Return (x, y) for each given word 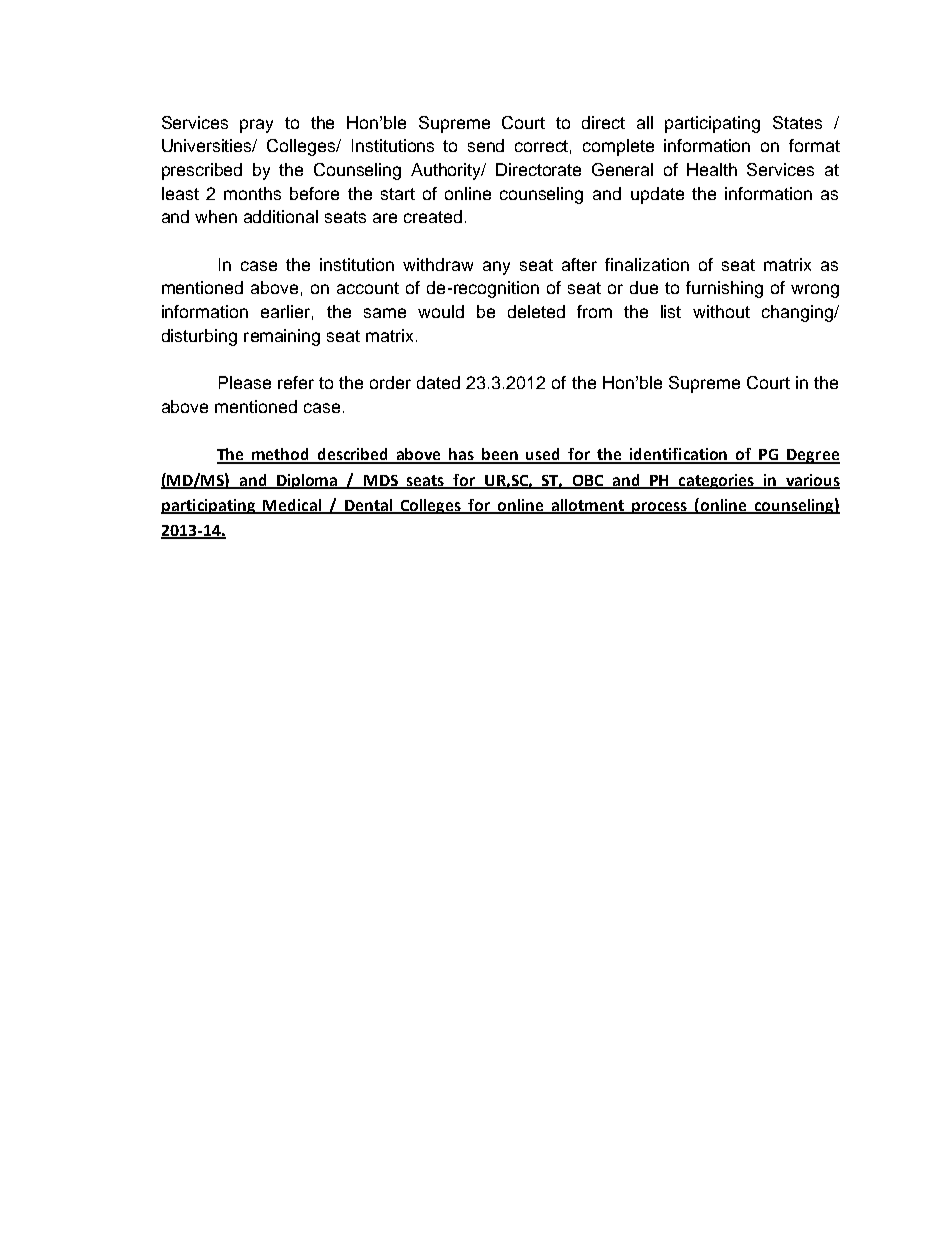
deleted (536, 311)
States (797, 122)
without (721, 311)
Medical (292, 506)
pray (256, 126)
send (486, 145)
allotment (588, 506)
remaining (282, 337)
